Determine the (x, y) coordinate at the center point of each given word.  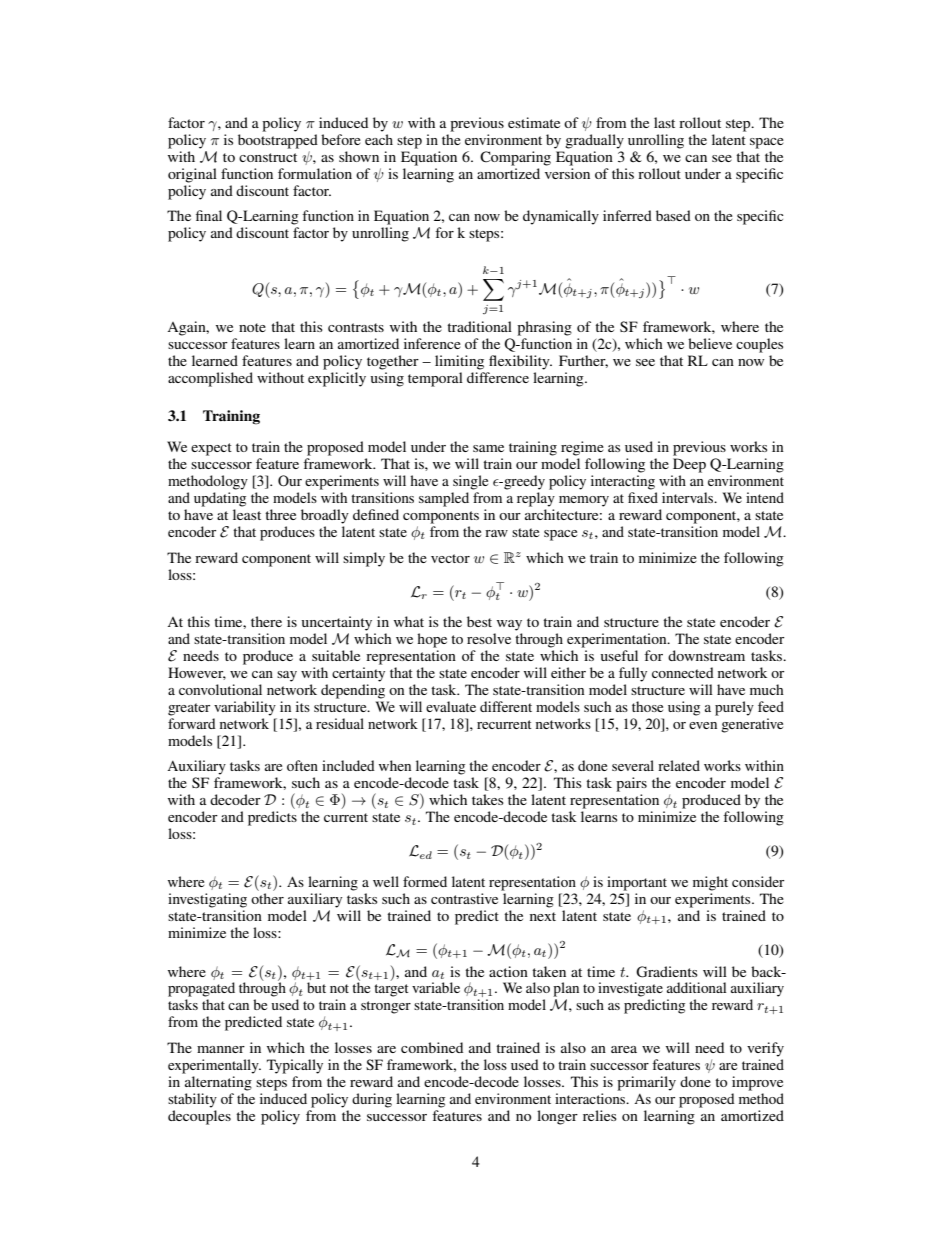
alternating (218, 1083)
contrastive (464, 898)
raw (496, 533)
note (252, 327)
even (703, 725)
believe (710, 343)
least (247, 514)
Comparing (515, 158)
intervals (689, 497)
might (710, 883)
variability (245, 708)
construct (268, 157)
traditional (479, 326)
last (664, 122)
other (267, 898)
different (506, 706)
